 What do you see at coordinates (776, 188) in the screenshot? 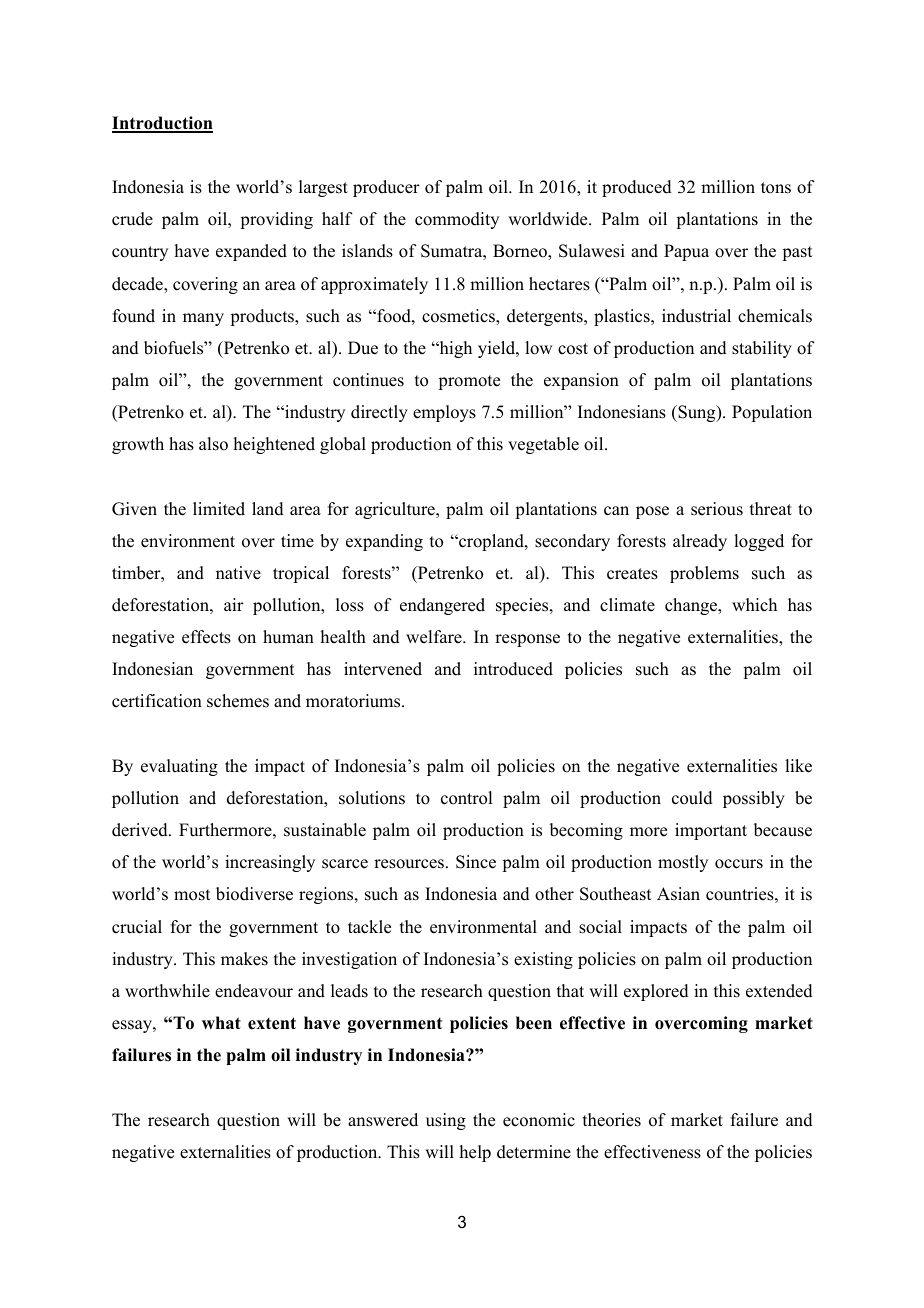
I see `tons` at bounding box center [776, 188].
